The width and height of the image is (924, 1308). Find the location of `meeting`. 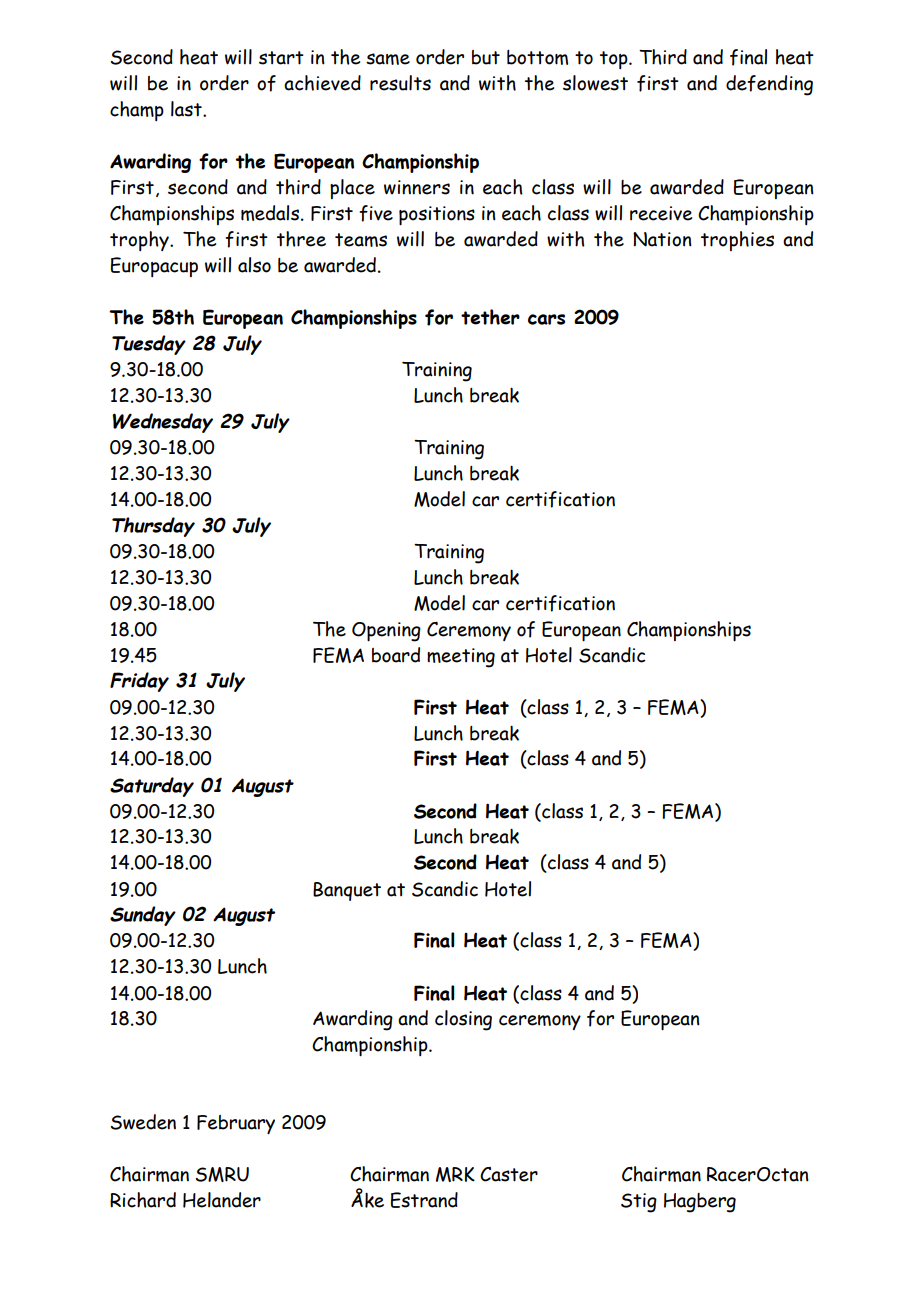

meeting is located at coordinates (461, 658).
